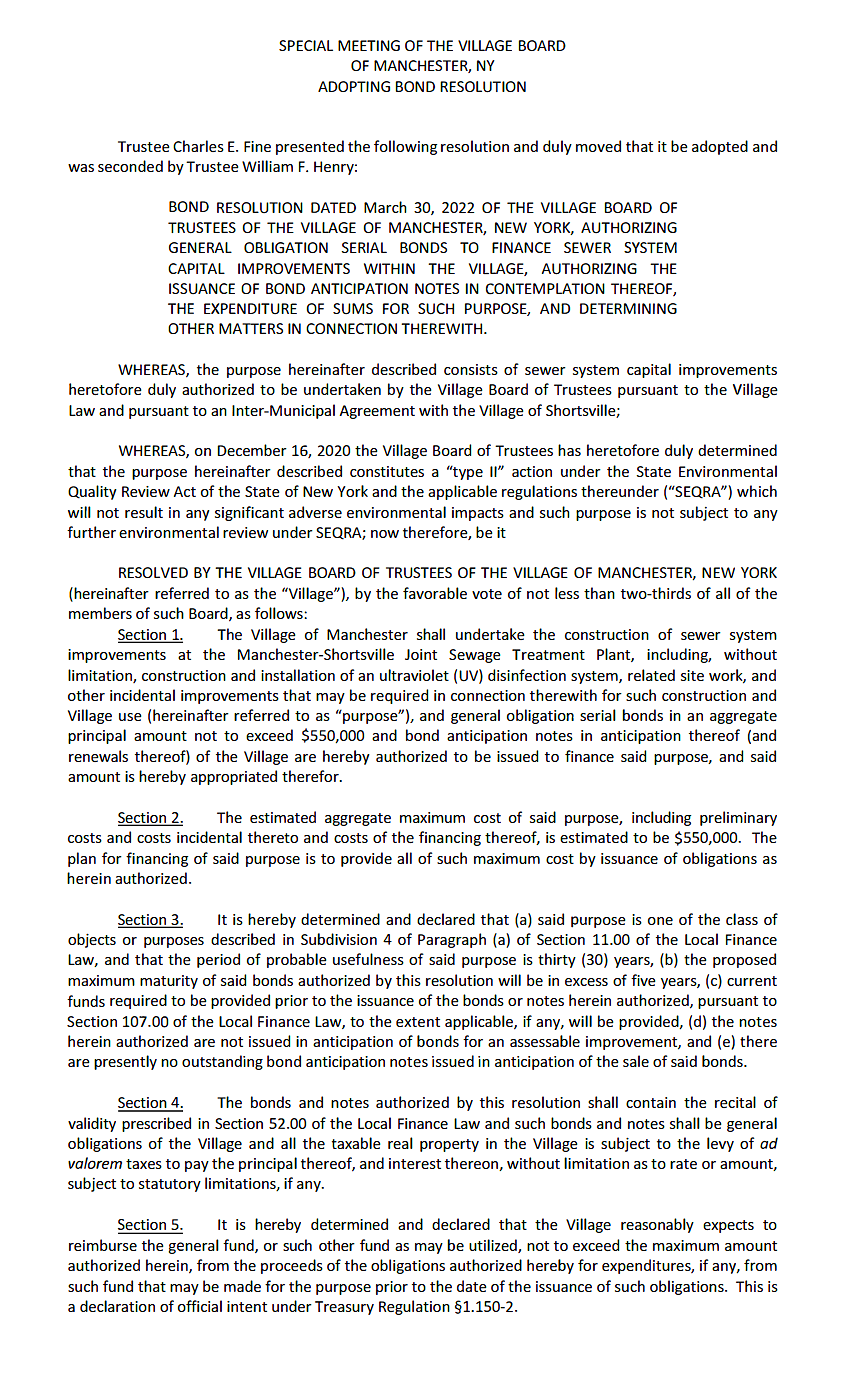 The image size is (849, 1400). What do you see at coordinates (200, 1306) in the screenshot?
I see `official` at bounding box center [200, 1306].
